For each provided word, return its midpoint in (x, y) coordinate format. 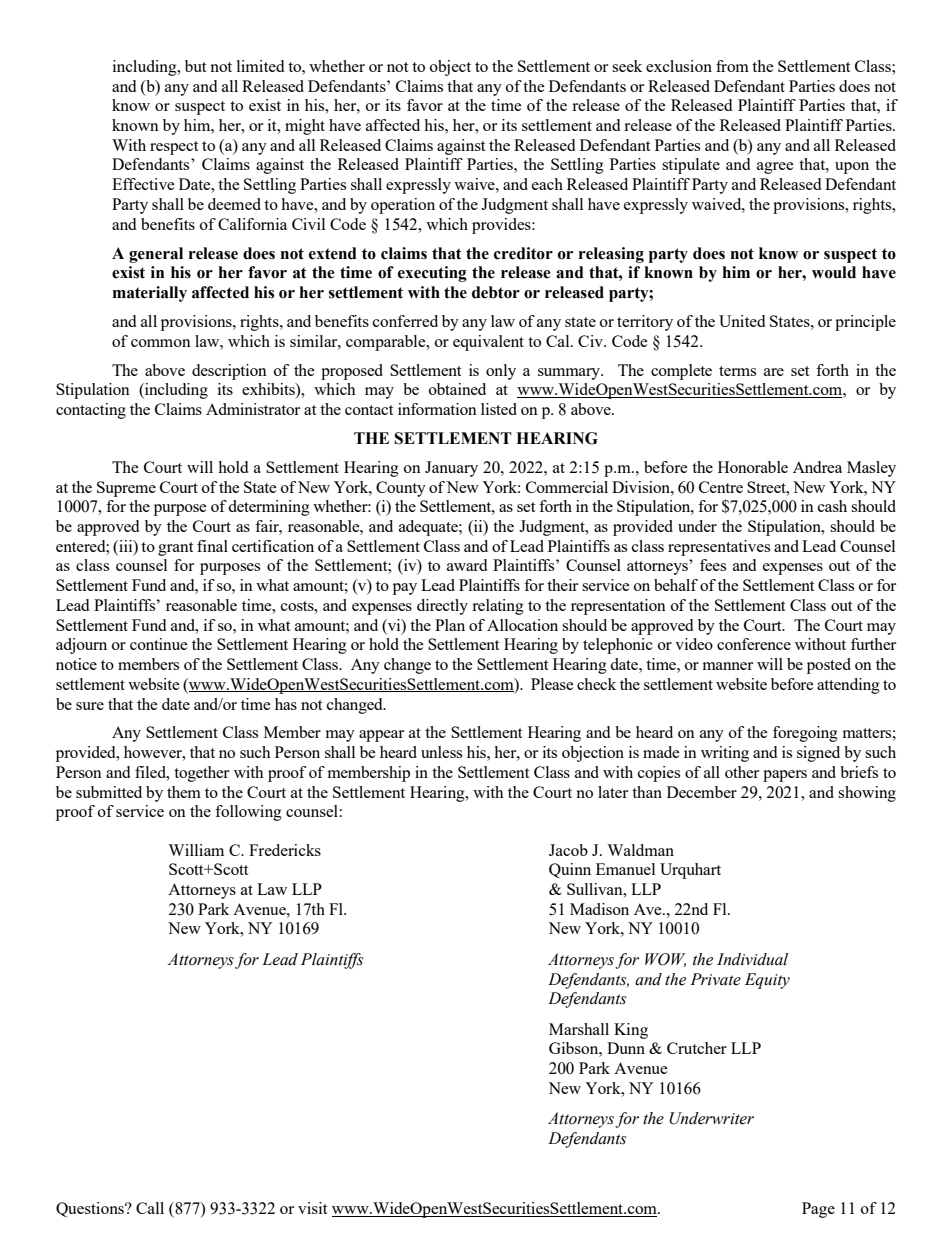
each (547, 184)
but (195, 66)
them (184, 792)
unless (441, 752)
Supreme (126, 489)
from (732, 66)
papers (785, 776)
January (451, 469)
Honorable (753, 467)
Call (150, 1208)
